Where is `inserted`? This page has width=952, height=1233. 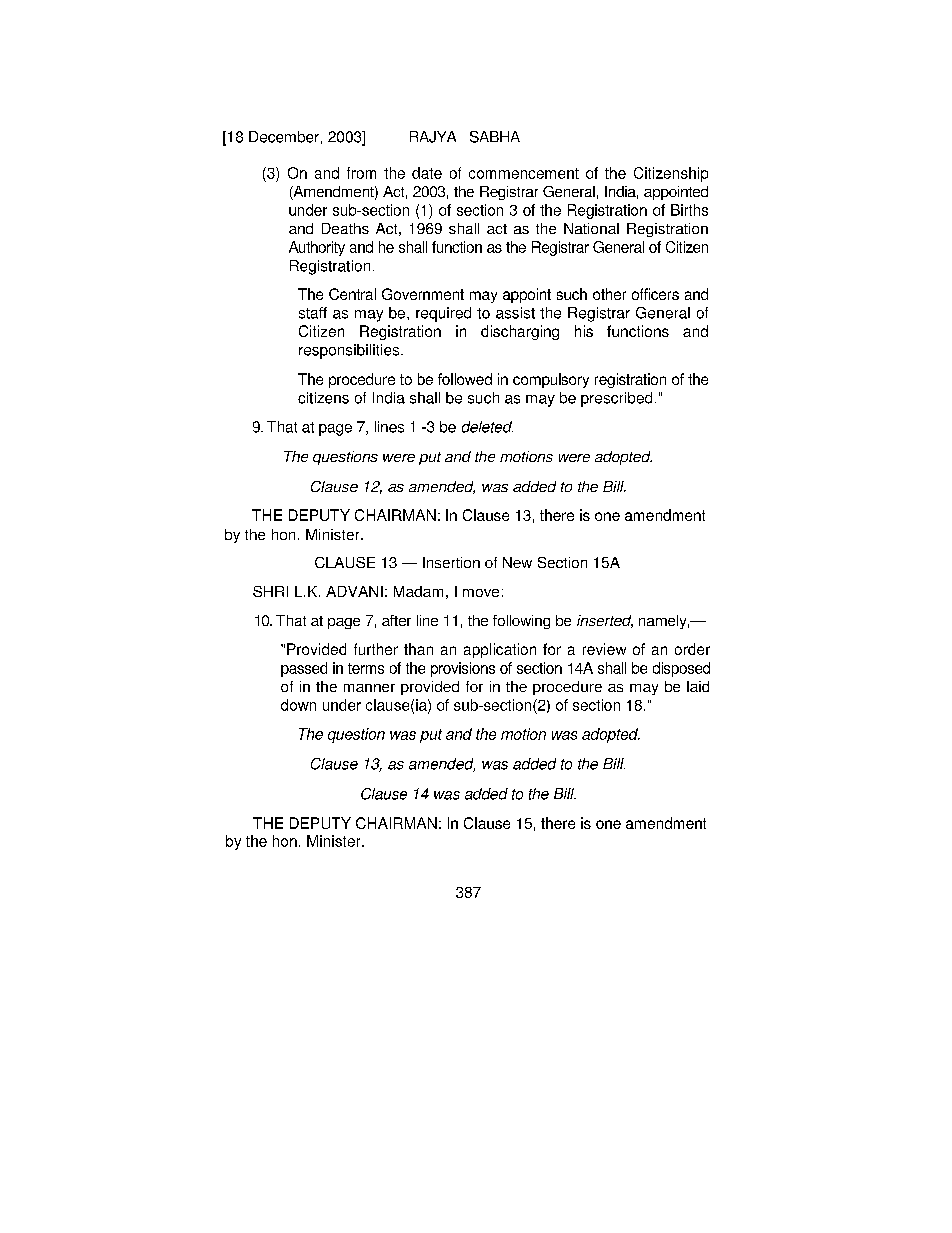
inserted is located at coordinates (605, 621).
